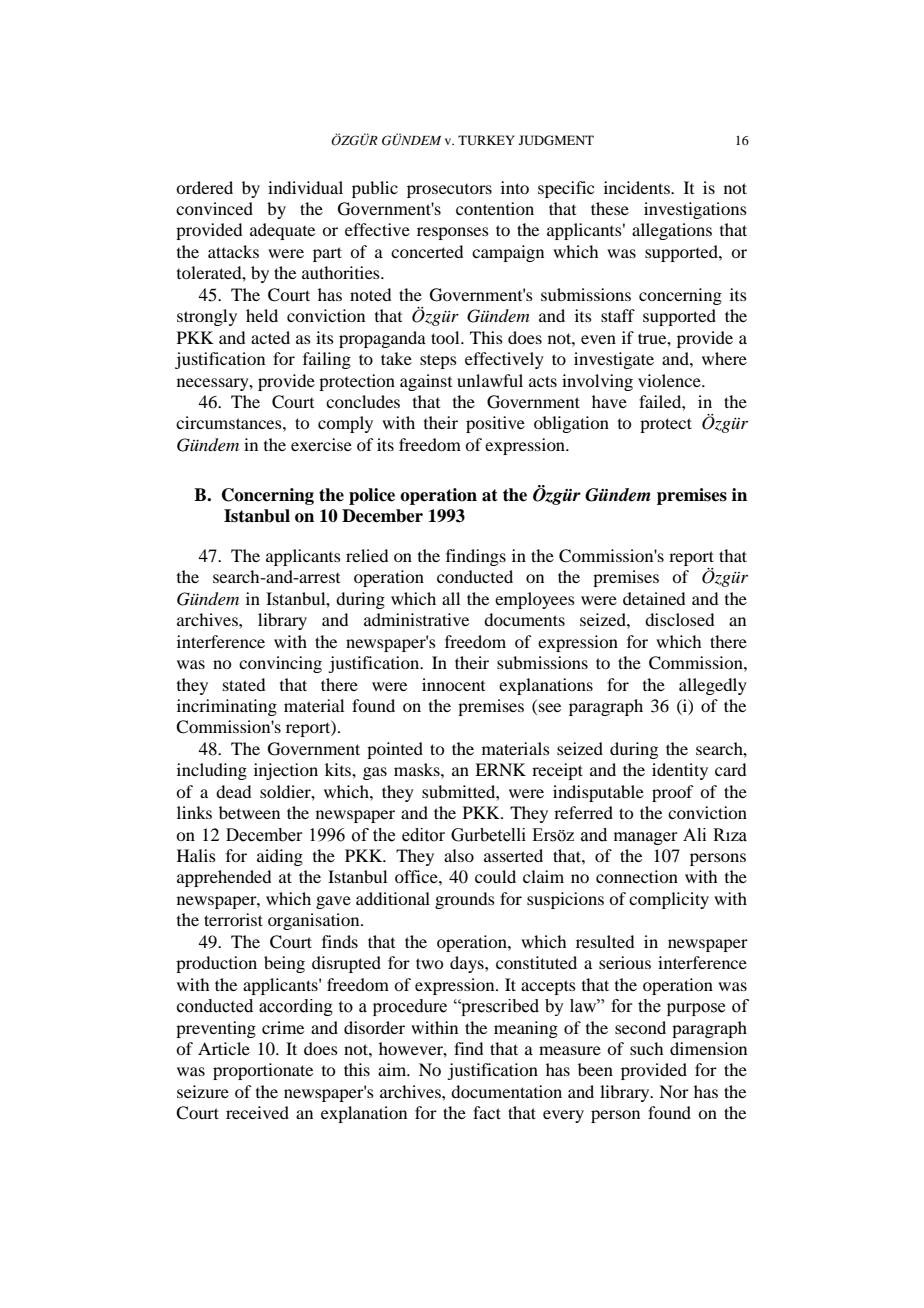 The width and height of the document is (924, 1308). Describe the element at coordinates (263, 1071) in the document. I see `proportionate` at that location.
